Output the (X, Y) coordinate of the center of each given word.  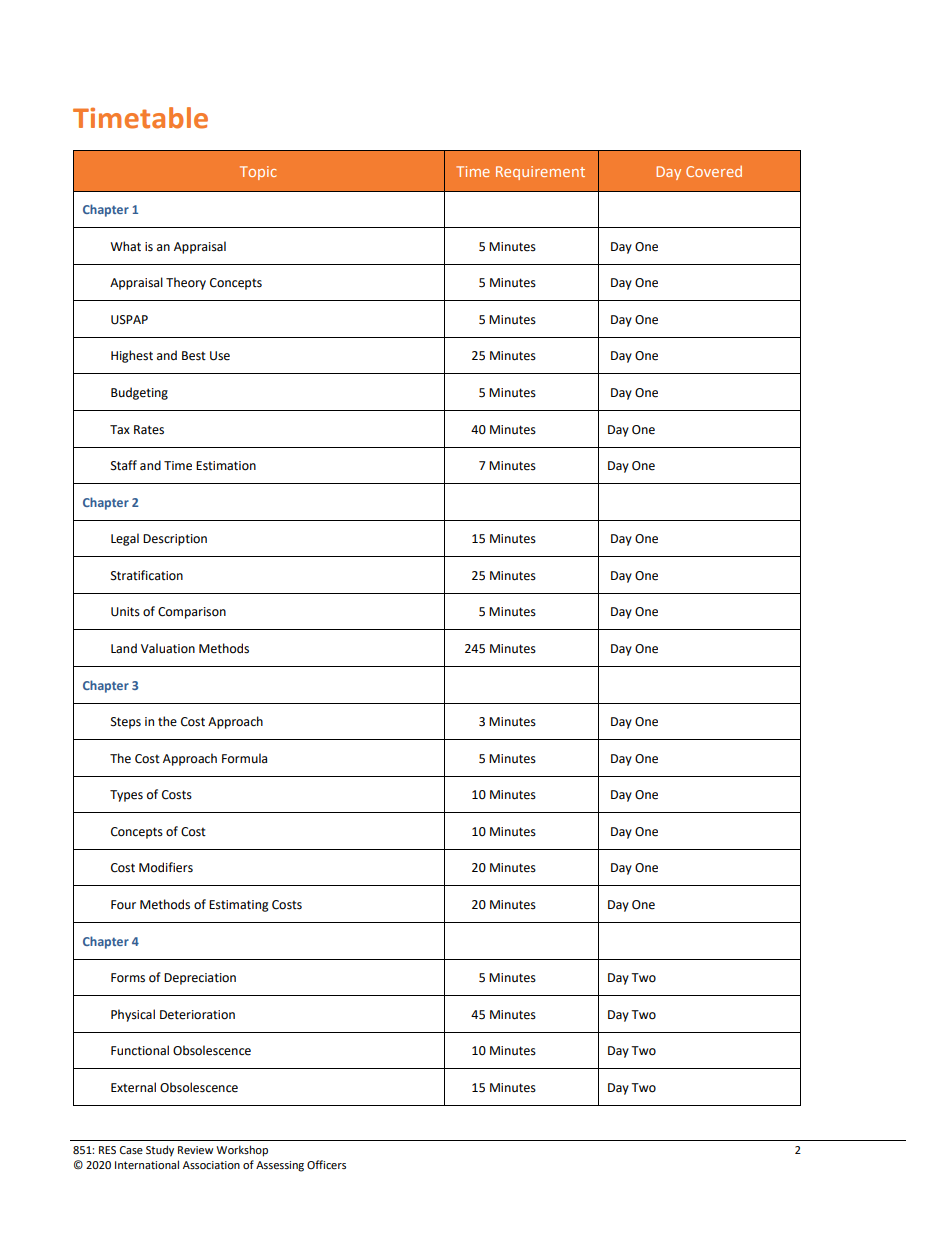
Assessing (280, 1166)
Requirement (540, 173)
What (125, 246)
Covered (714, 171)
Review (196, 1150)
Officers (326, 1164)
